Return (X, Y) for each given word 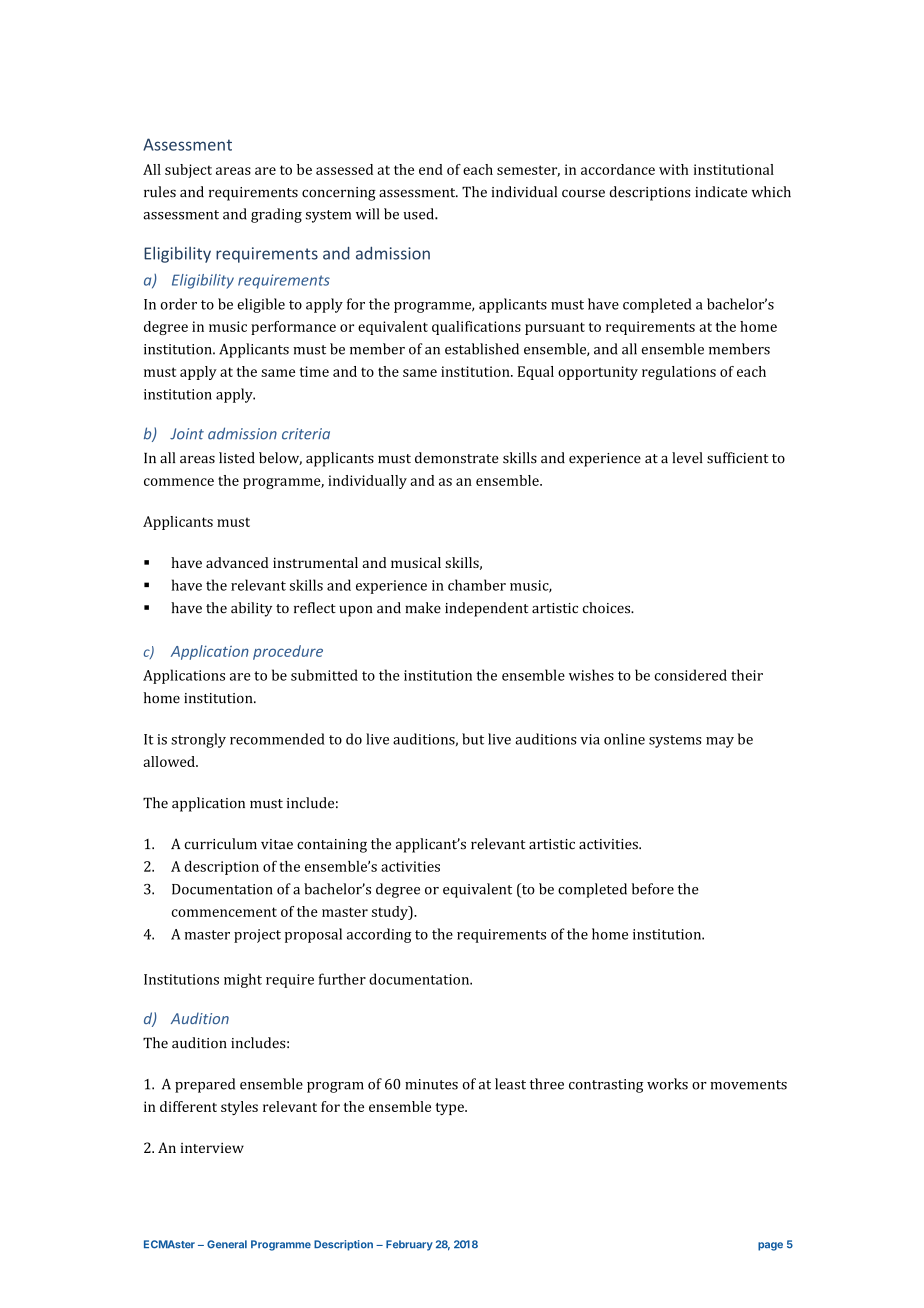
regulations (679, 373)
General (227, 1244)
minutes (431, 1084)
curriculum (220, 844)
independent (486, 609)
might (243, 980)
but (473, 739)
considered (691, 675)
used (419, 214)
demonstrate (457, 458)
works (667, 1084)
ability (251, 609)
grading (276, 215)
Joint (187, 434)
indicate (721, 192)
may (720, 742)
